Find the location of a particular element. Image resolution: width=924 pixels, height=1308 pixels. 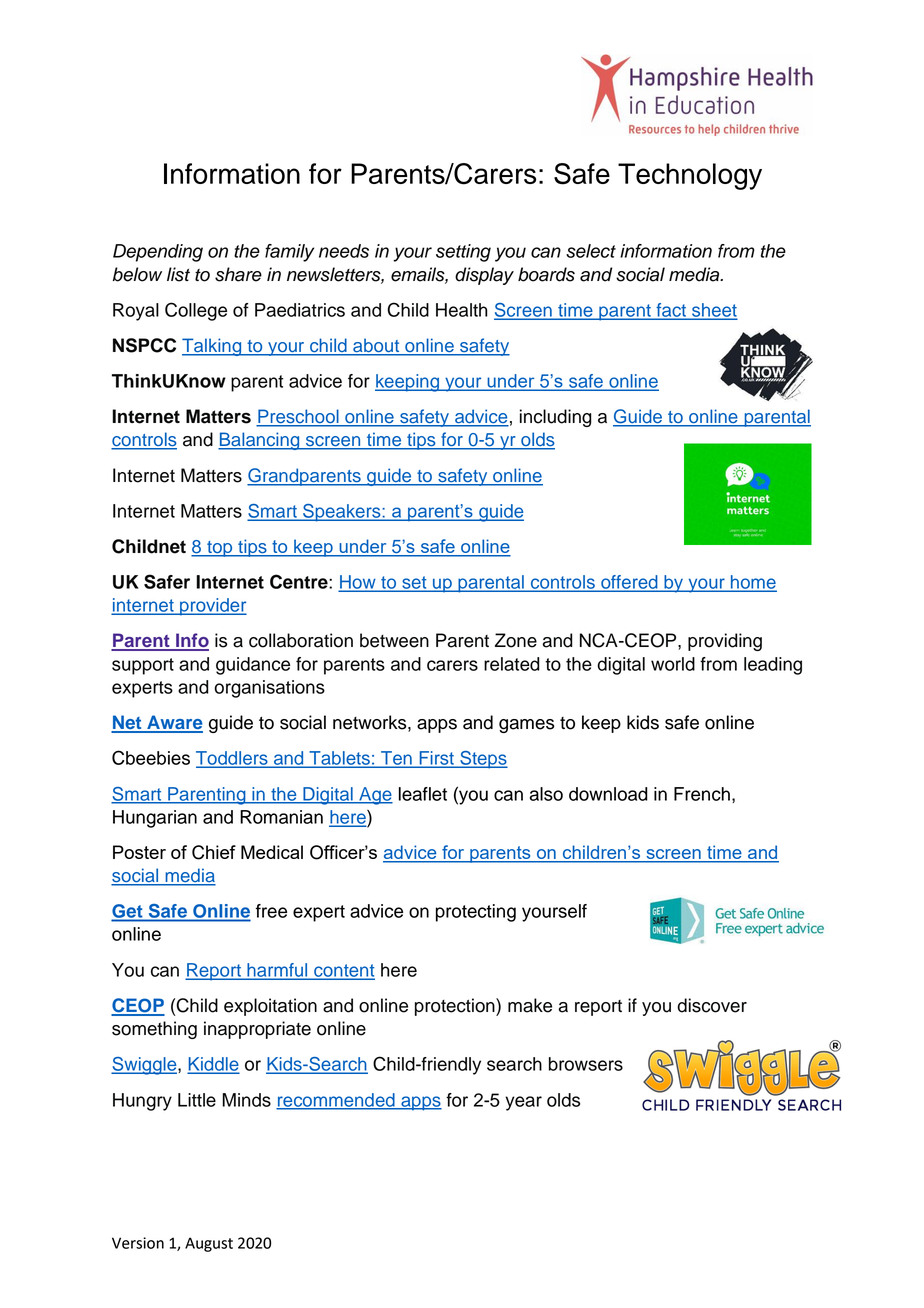

Depending is located at coordinates (158, 253).
